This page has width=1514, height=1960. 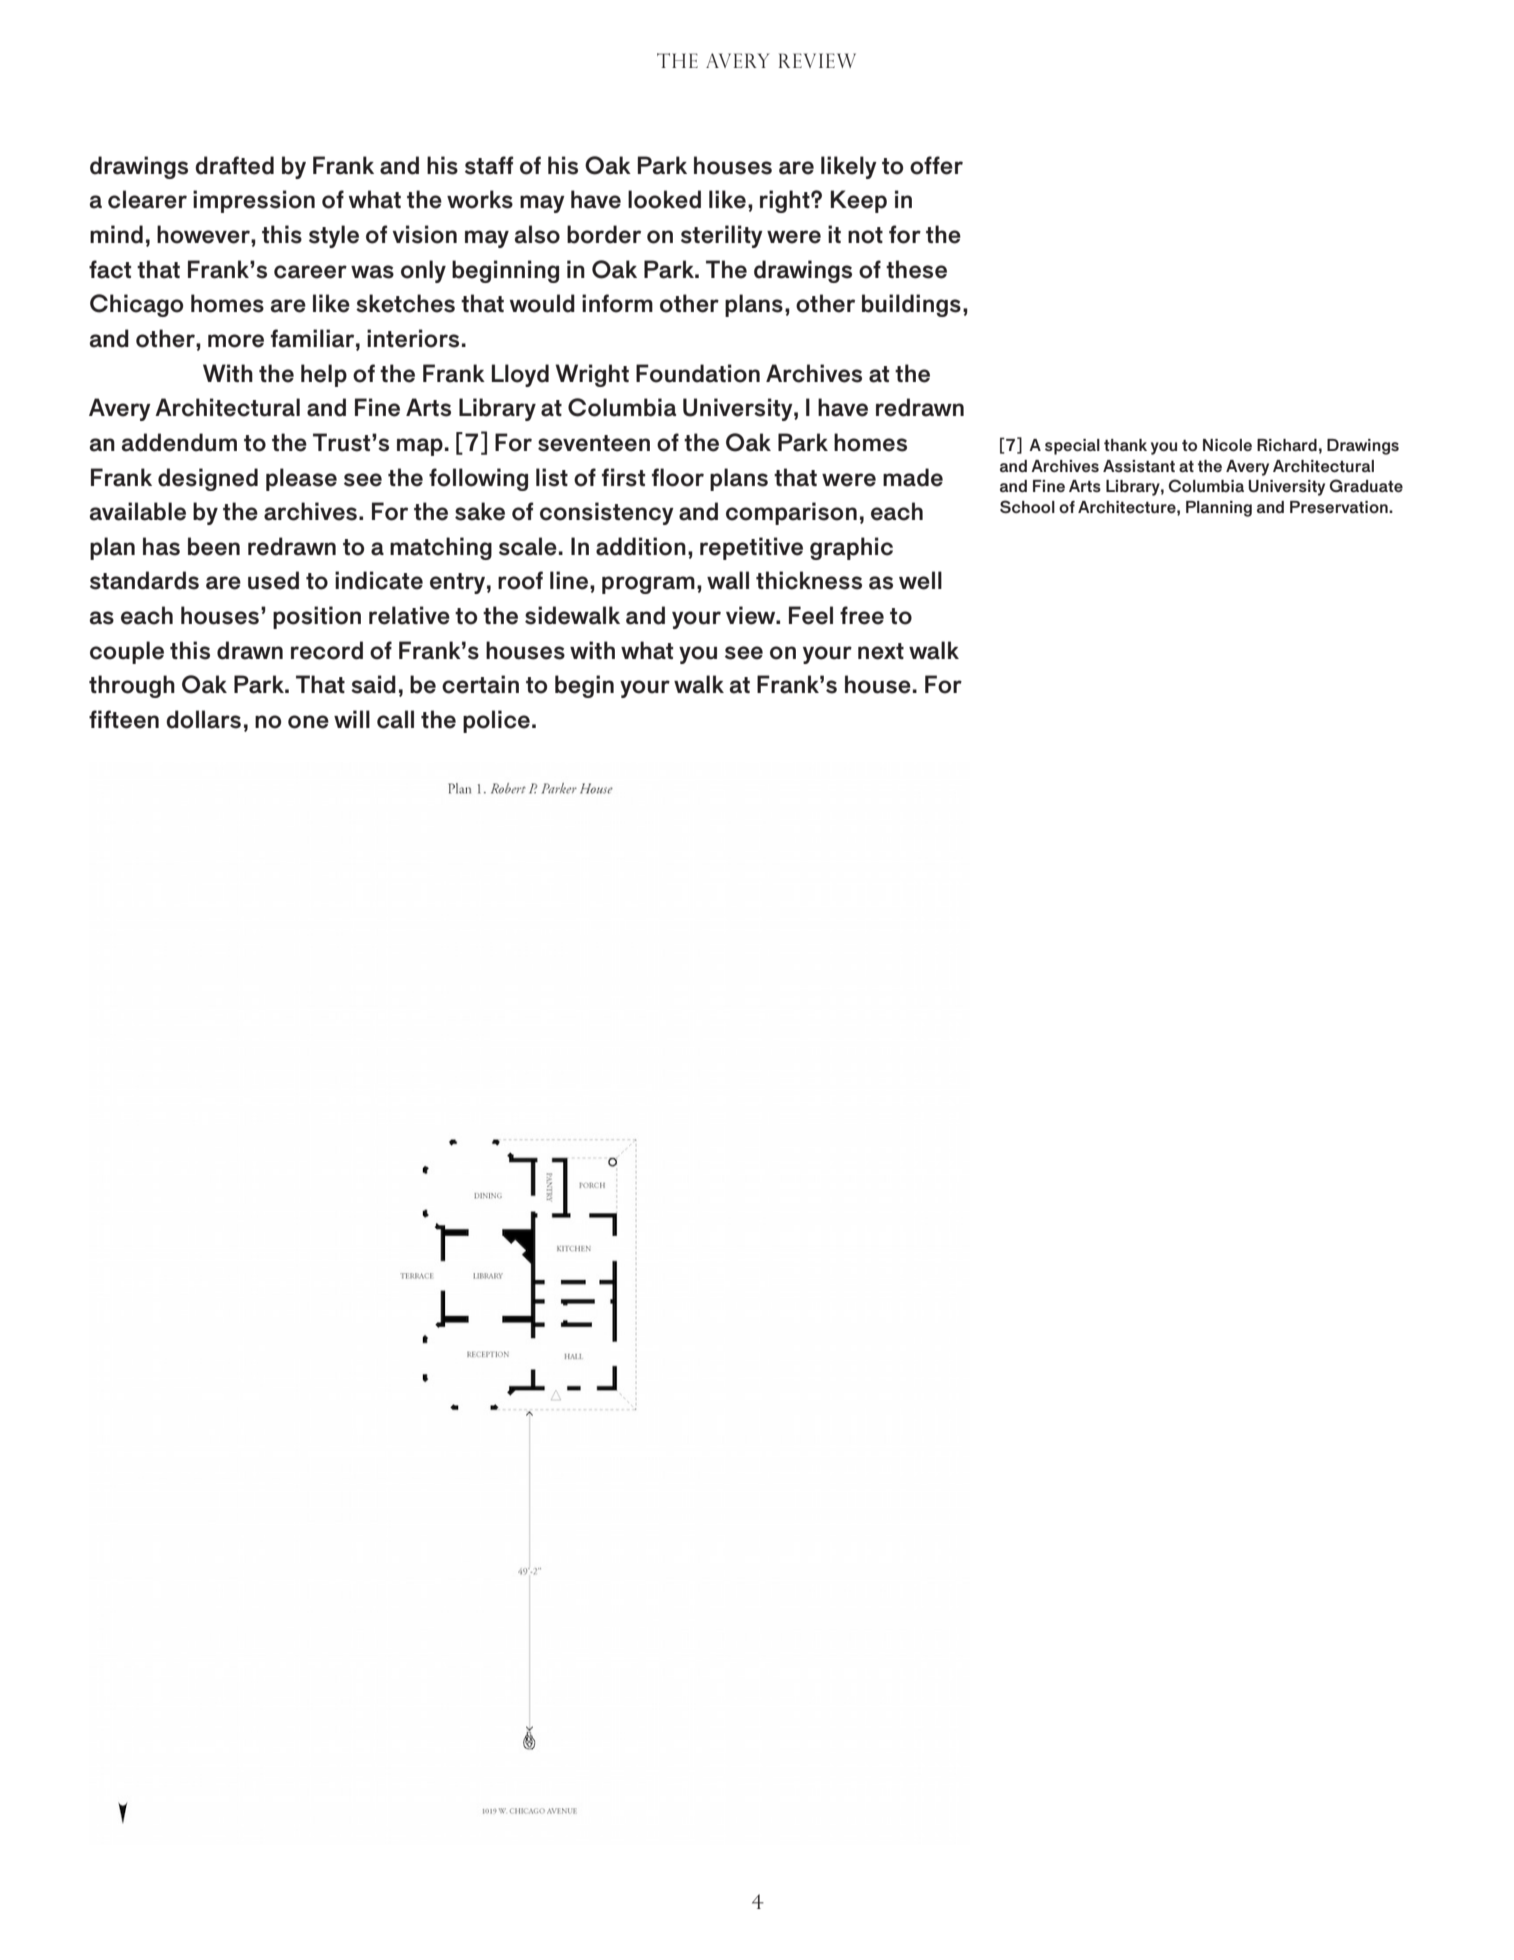 I want to click on repetitive, so click(x=751, y=548).
